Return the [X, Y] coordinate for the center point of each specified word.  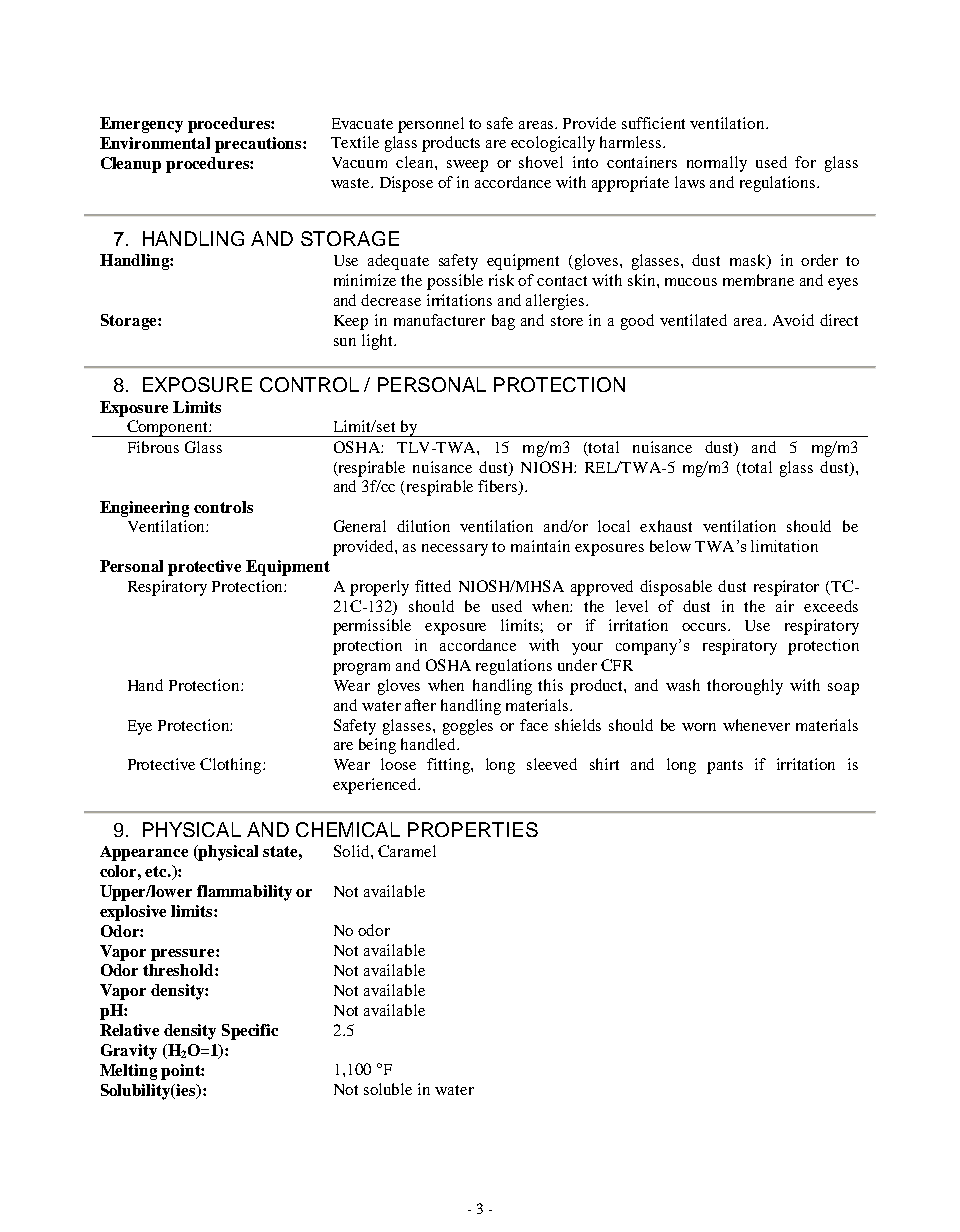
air [785, 606]
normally [717, 164]
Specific [250, 1032]
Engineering [144, 509]
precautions [259, 145]
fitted [433, 586]
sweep [467, 166]
